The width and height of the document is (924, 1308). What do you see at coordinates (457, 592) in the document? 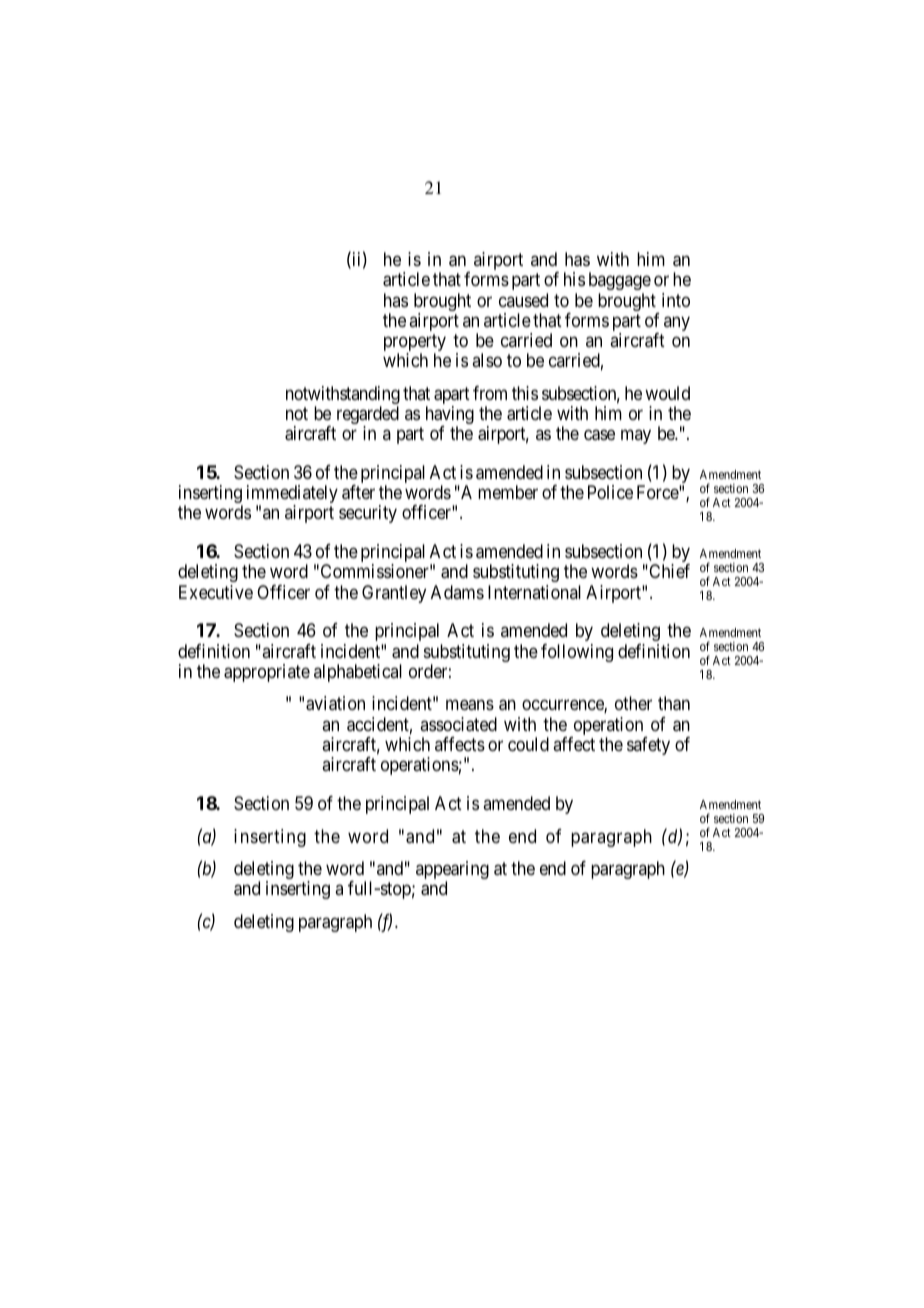
I see `Adams` at bounding box center [457, 592].
